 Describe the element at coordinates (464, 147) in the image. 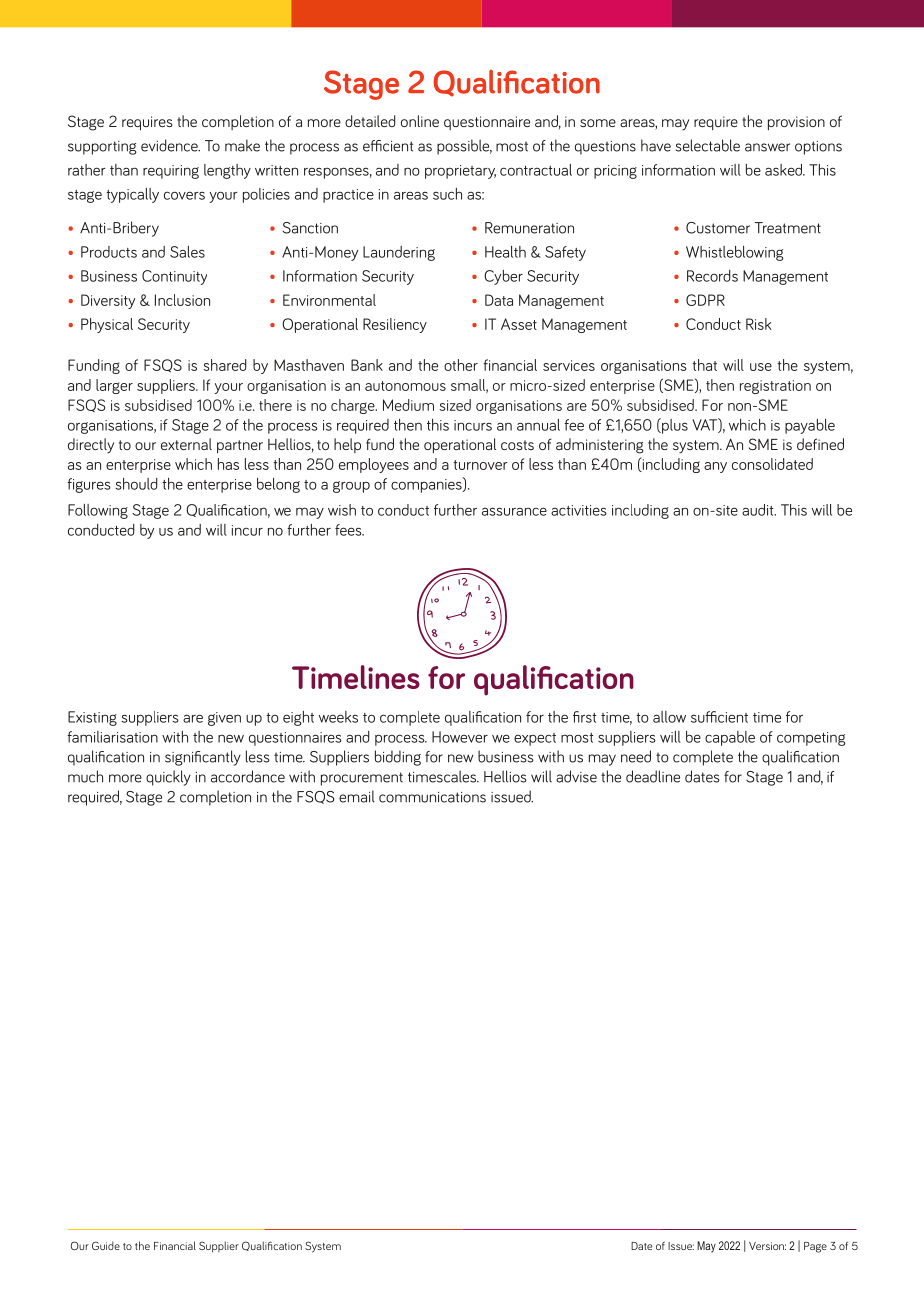

I see `possible` at that location.
